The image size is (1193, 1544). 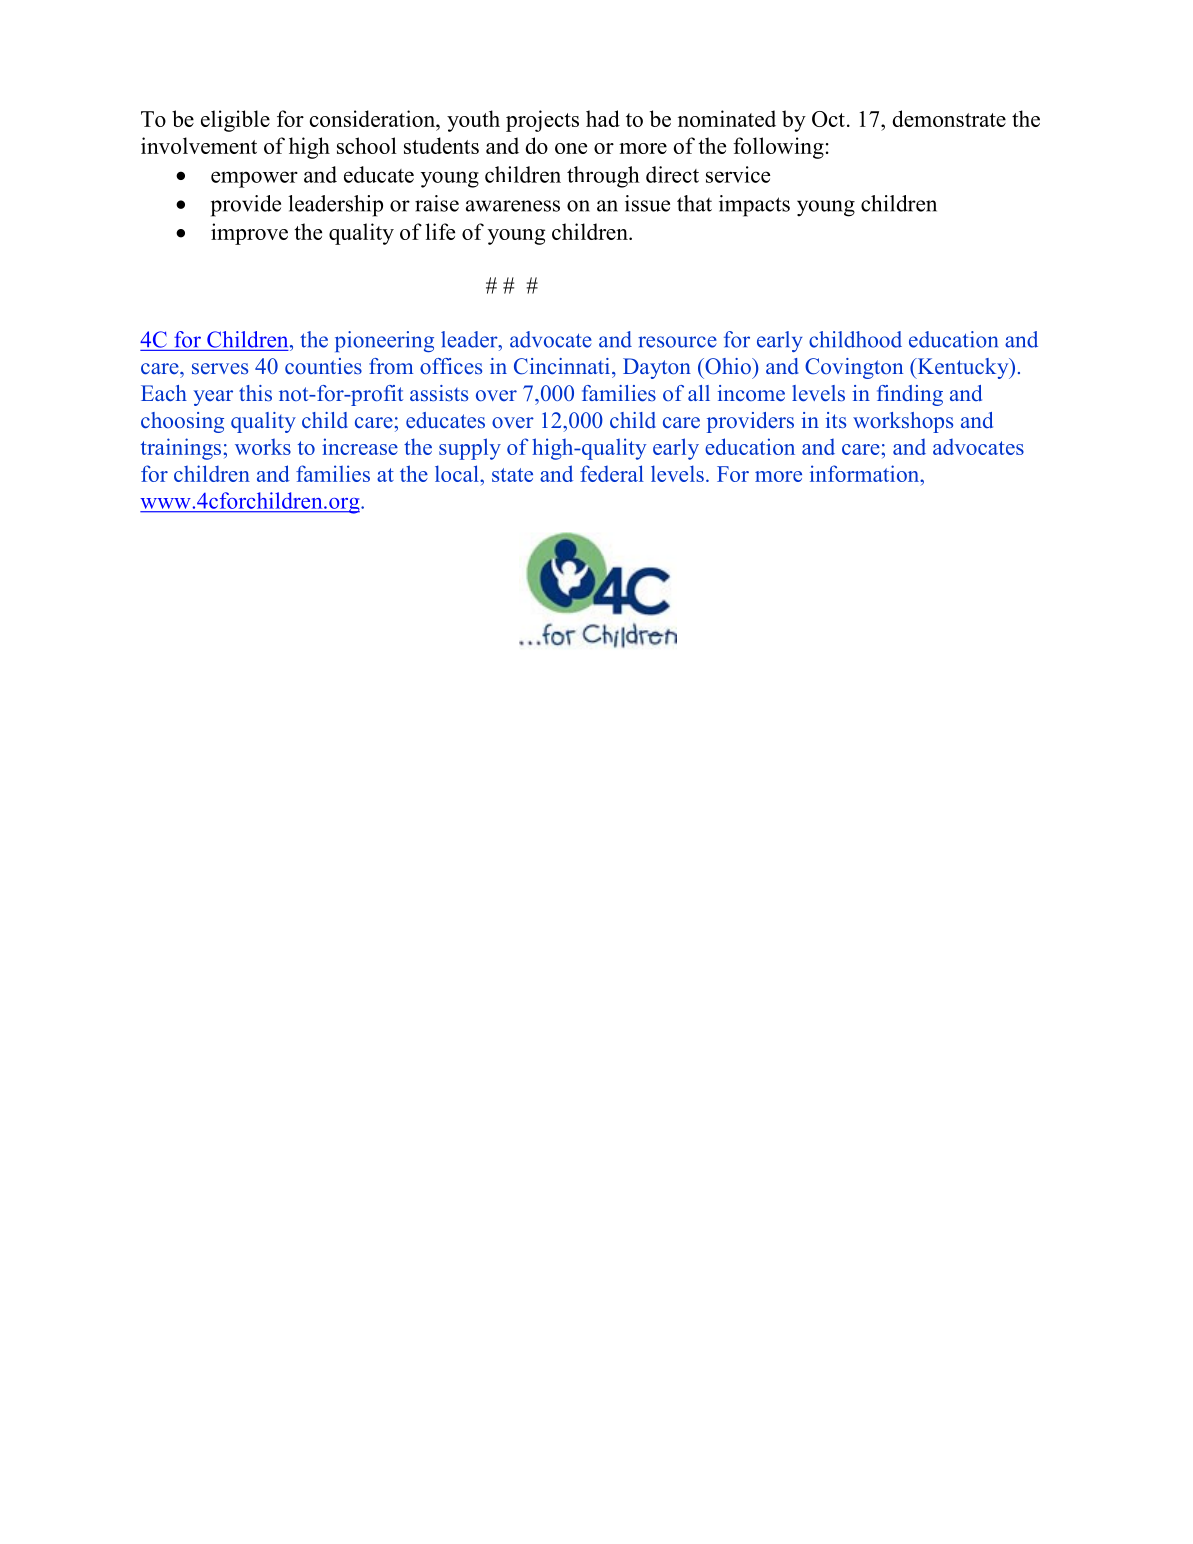 I want to click on federal, so click(x=612, y=473).
